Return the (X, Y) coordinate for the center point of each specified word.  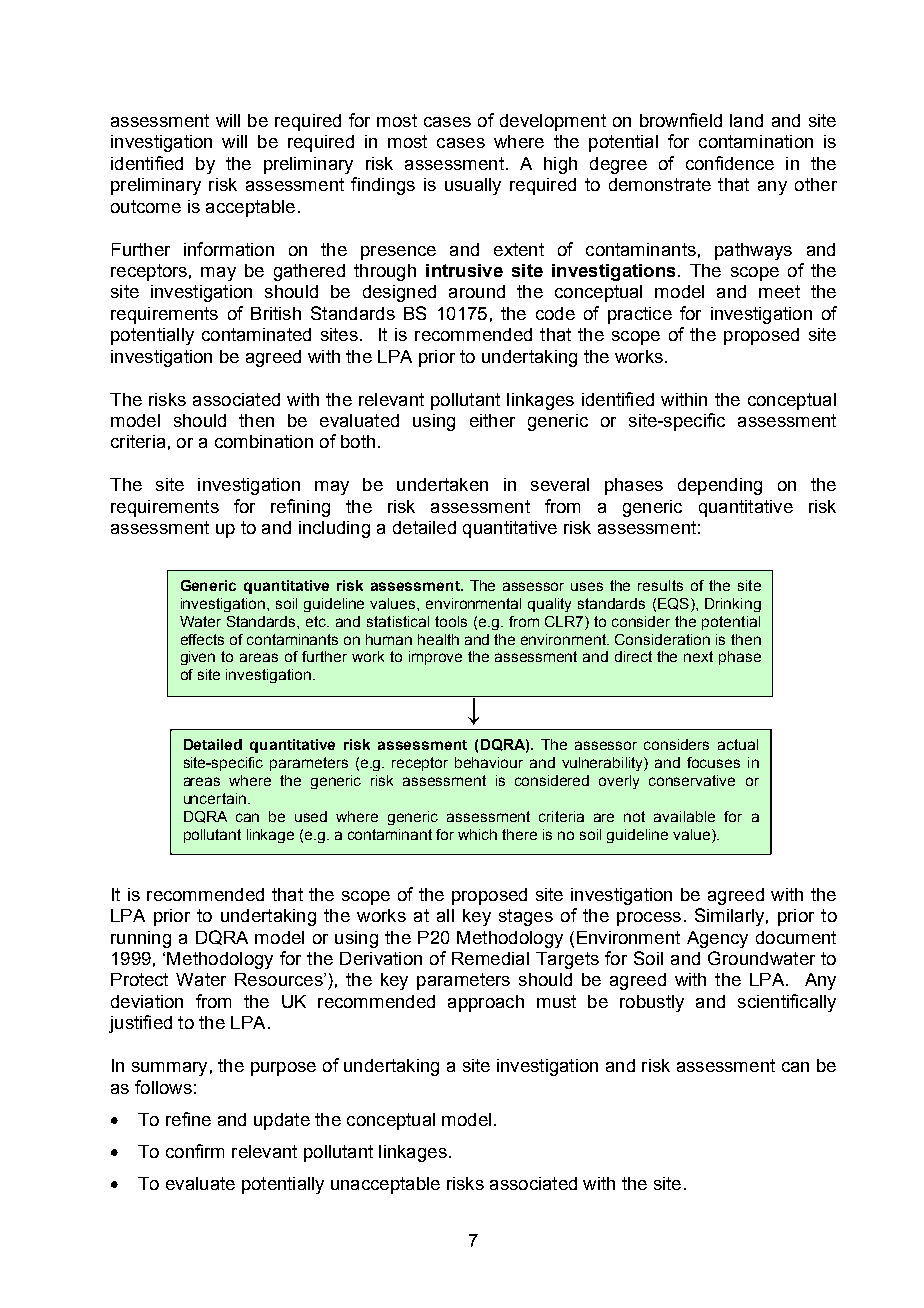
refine (188, 1119)
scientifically (787, 1003)
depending (720, 486)
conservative (692, 780)
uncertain (215, 798)
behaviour (489, 762)
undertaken (442, 484)
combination (264, 441)
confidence (730, 163)
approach (486, 1003)
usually (473, 186)
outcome (146, 206)
